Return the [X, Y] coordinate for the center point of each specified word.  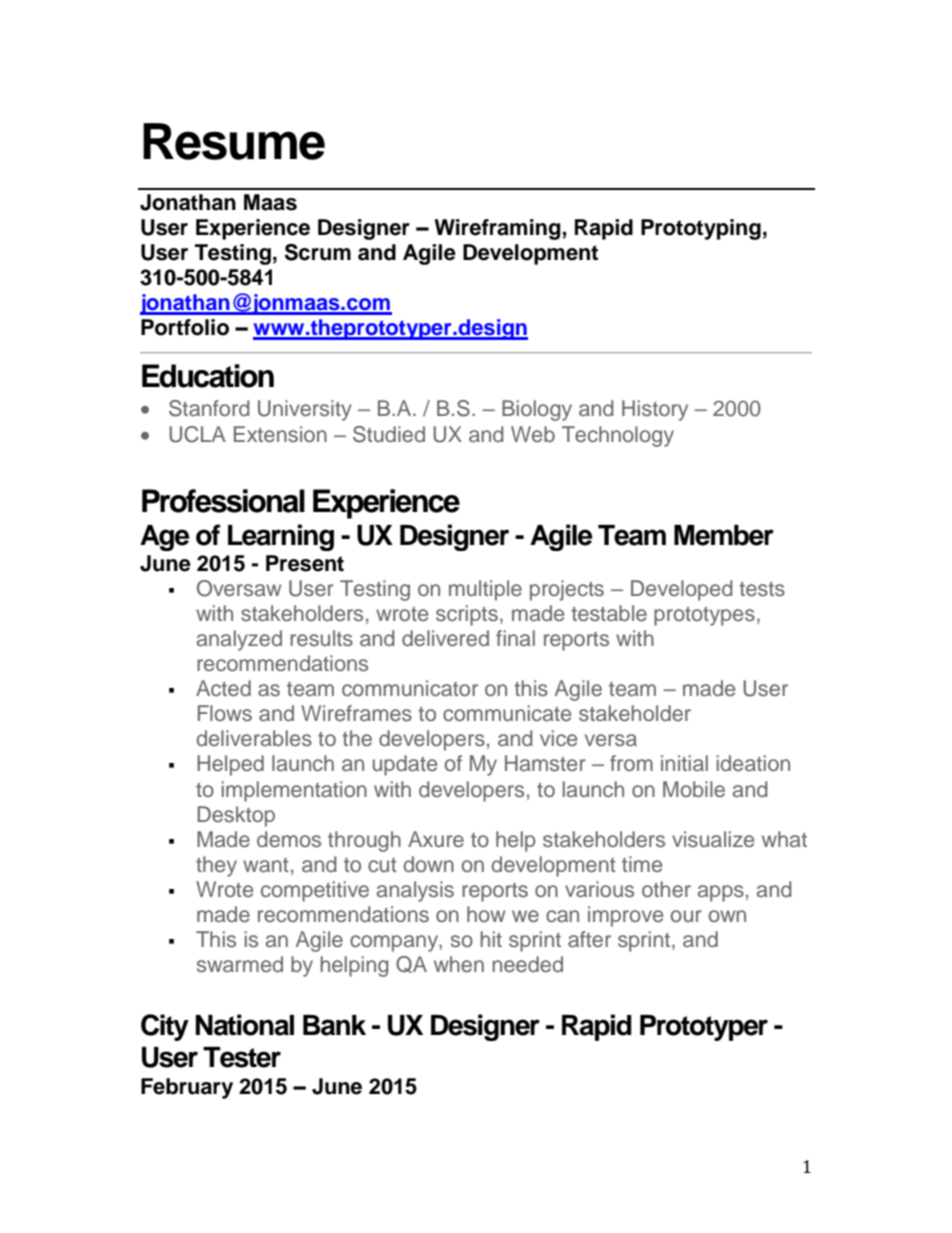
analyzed [239, 640]
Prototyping [701, 229]
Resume [234, 141]
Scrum [318, 252]
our [686, 916]
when [459, 964]
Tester [242, 1057]
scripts [467, 615]
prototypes [704, 616]
